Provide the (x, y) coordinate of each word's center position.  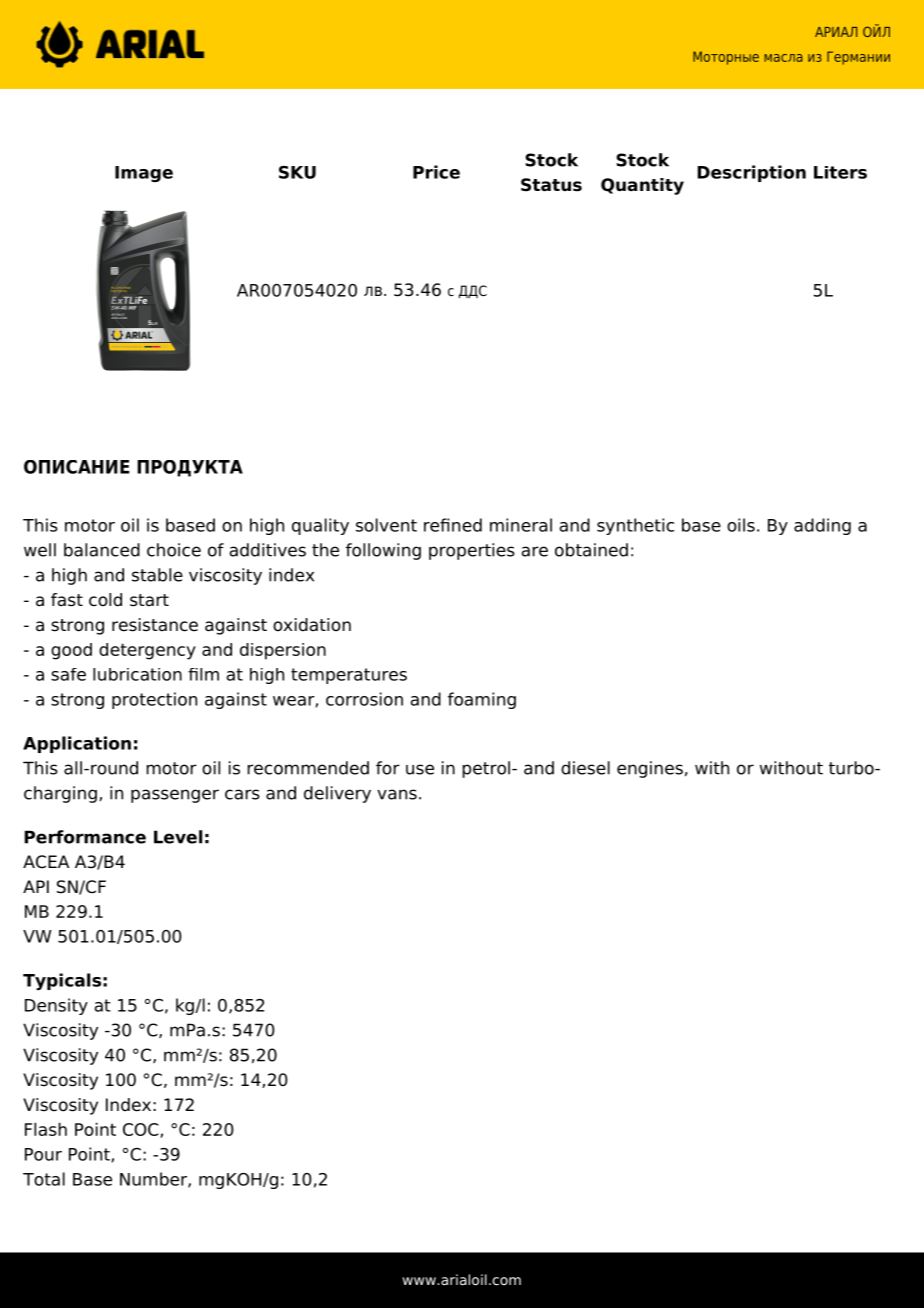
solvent (386, 525)
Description (752, 173)
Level (178, 837)
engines (650, 769)
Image (144, 174)
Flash (46, 1129)
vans (397, 794)
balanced (102, 550)
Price (436, 172)
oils (741, 525)
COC (142, 1130)
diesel (585, 768)
